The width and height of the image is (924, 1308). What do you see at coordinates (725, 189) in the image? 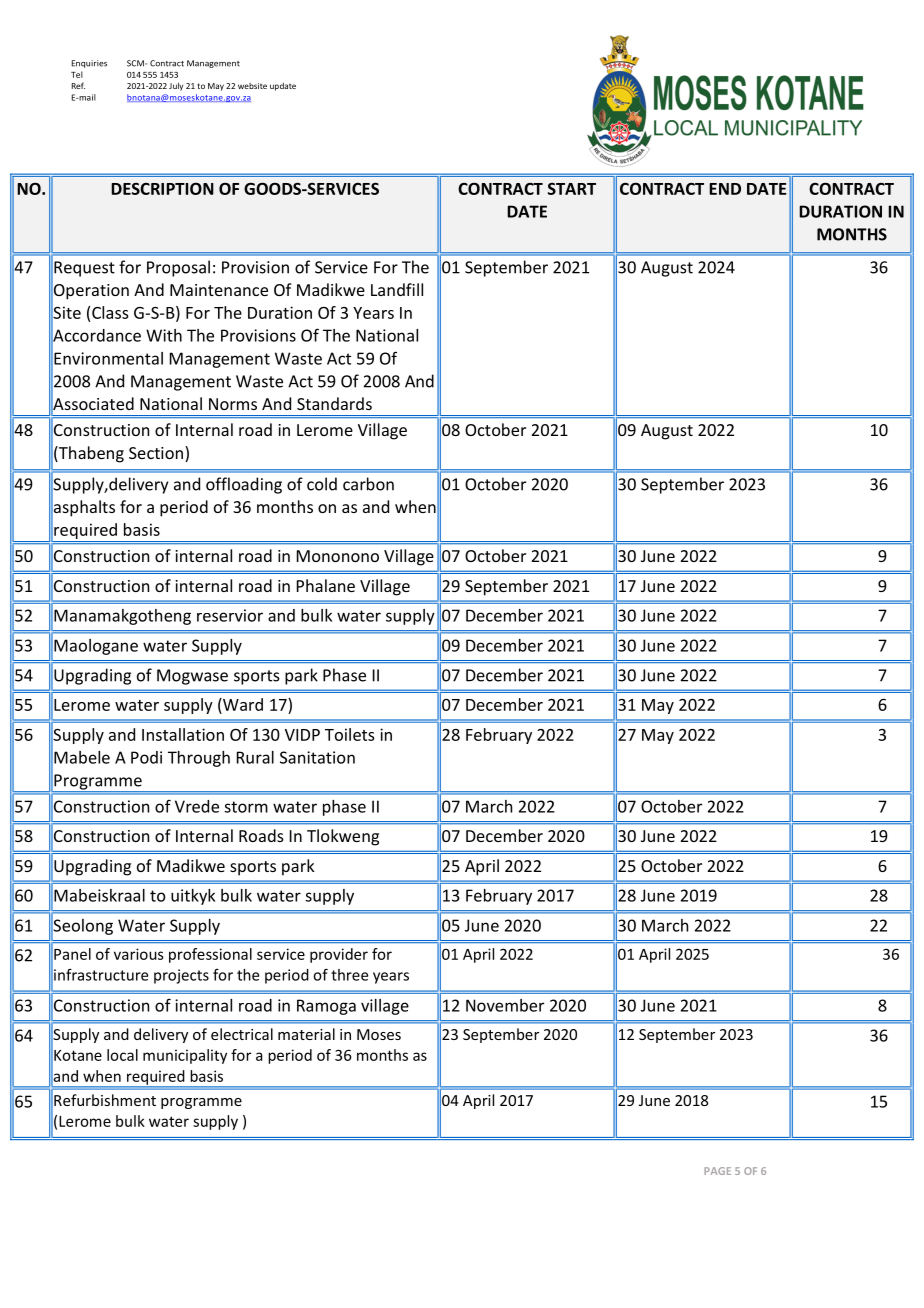
I see `END` at bounding box center [725, 189].
